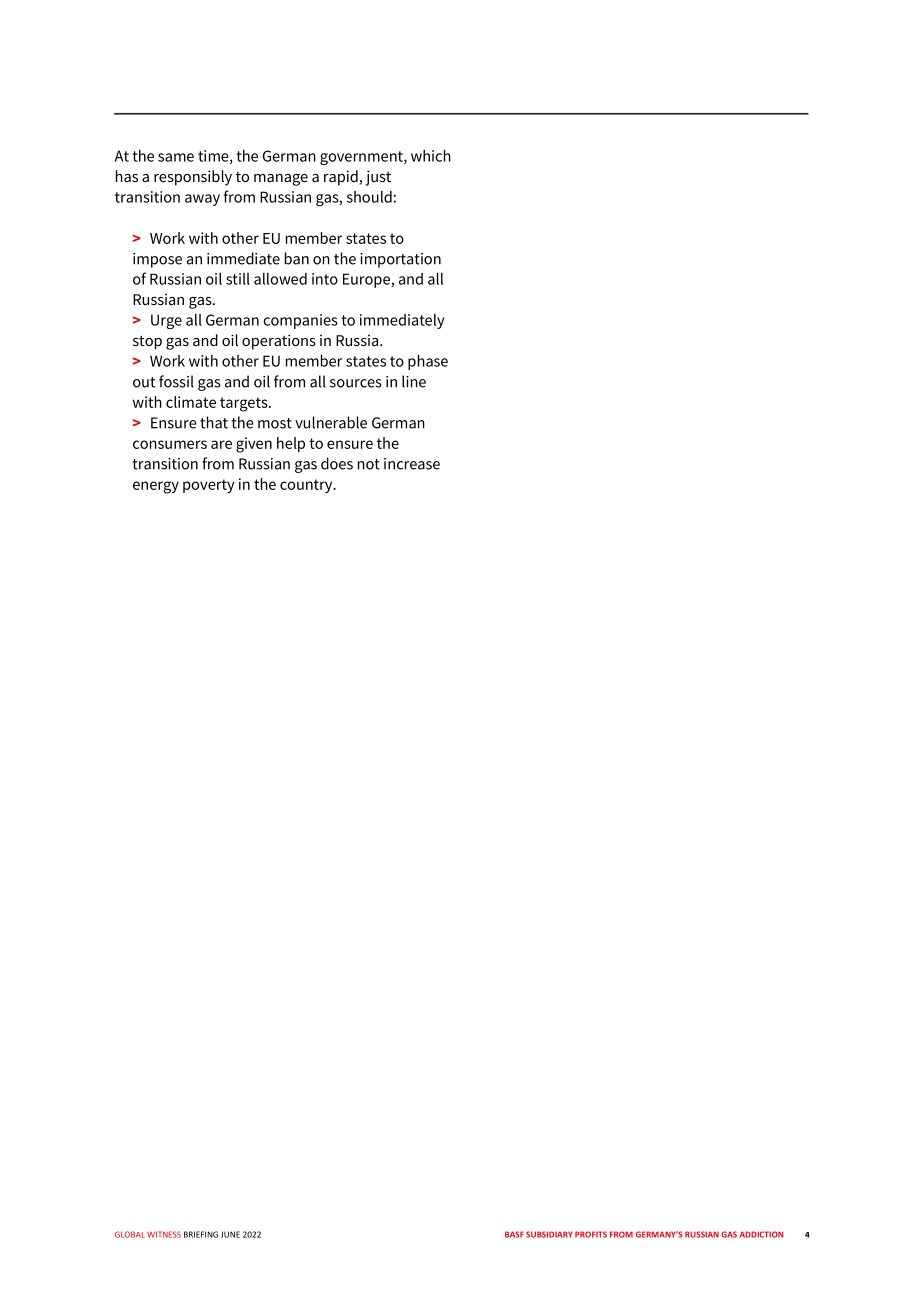  What do you see at coordinates (400, 260) in the screenshot?
I see `importation` at bounding box center [400, 260].
